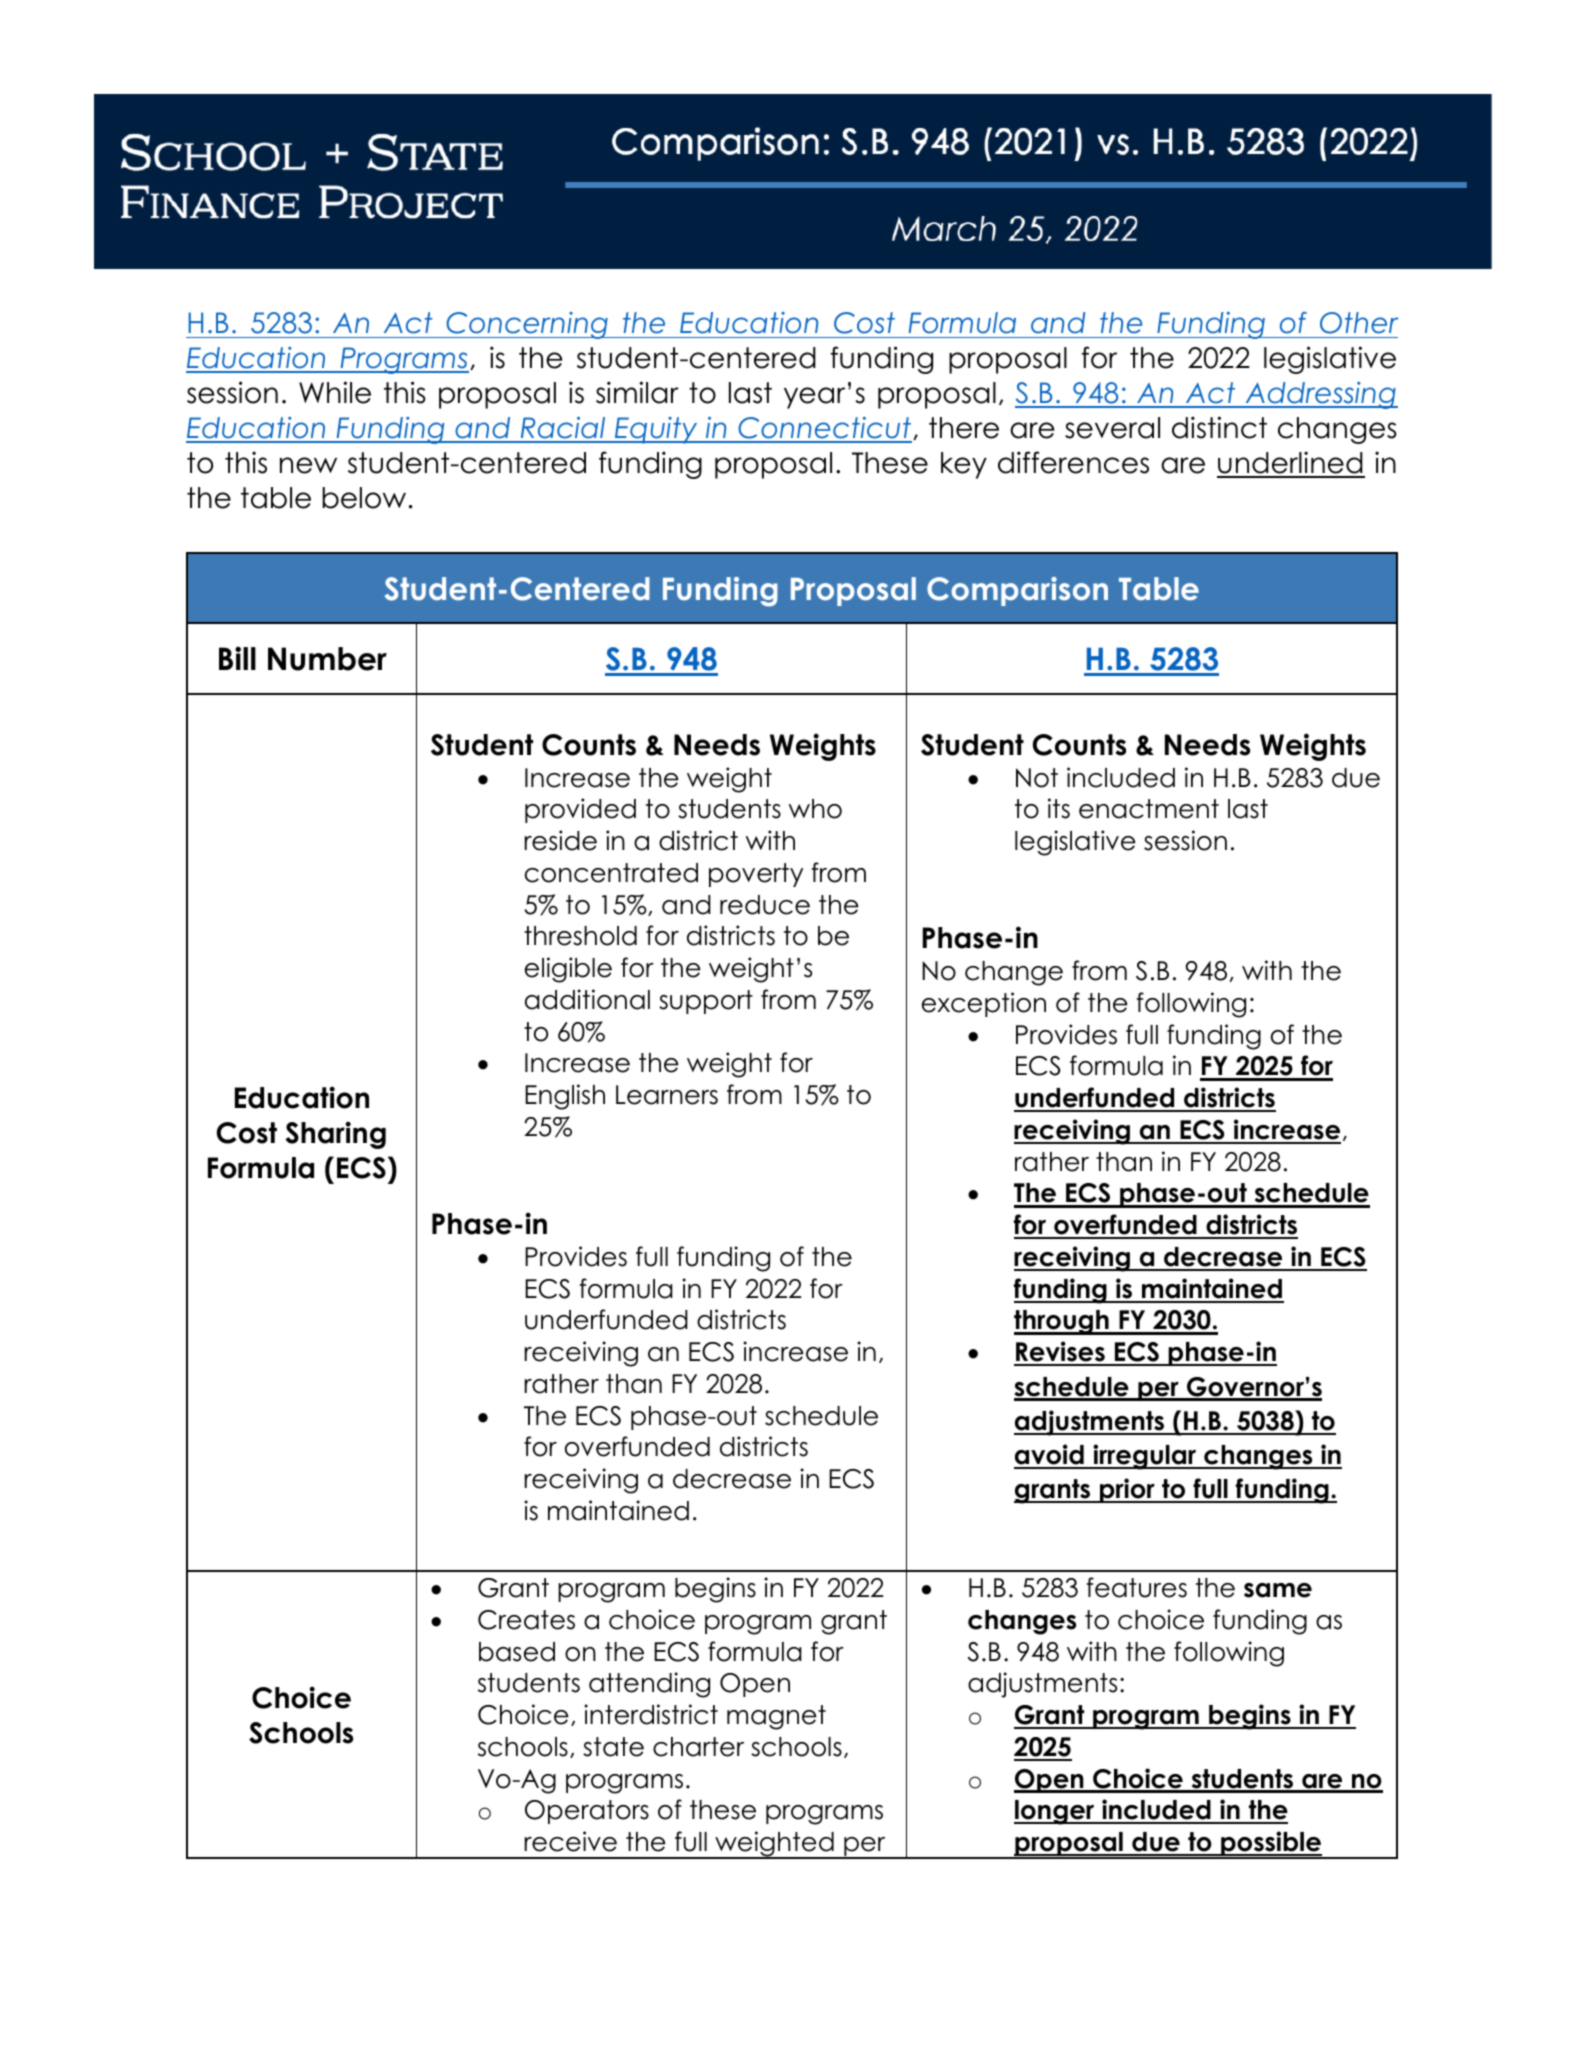 The image size is (1584, 2050). Describe the element at coordinates (336, 1135) in the screenshot. I see `Sharing` at that location.
